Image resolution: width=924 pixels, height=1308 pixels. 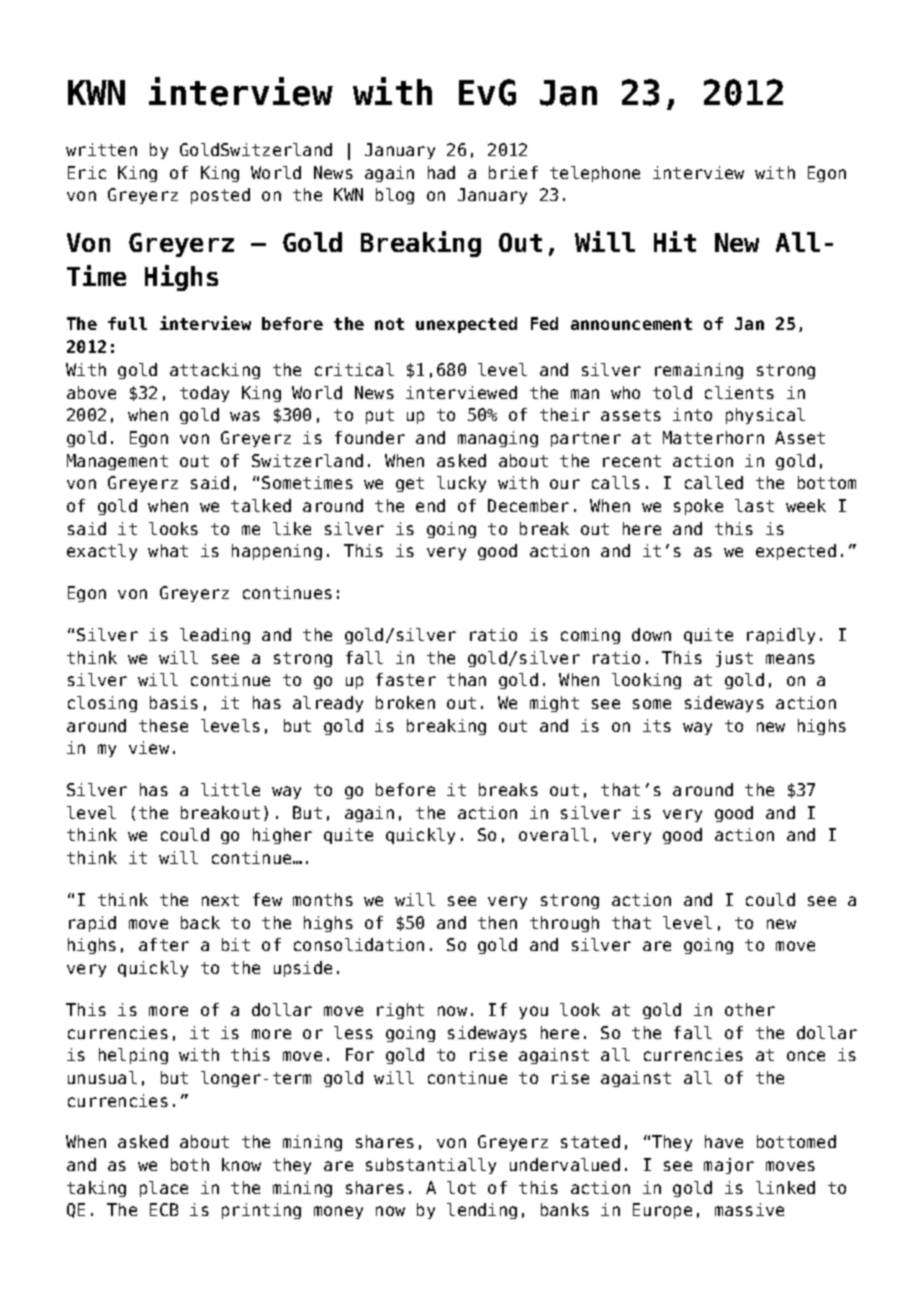 What do you see at coordinates (750, 1009) in the screenshot?
I see `other` at bounding box center [750, 1009].
